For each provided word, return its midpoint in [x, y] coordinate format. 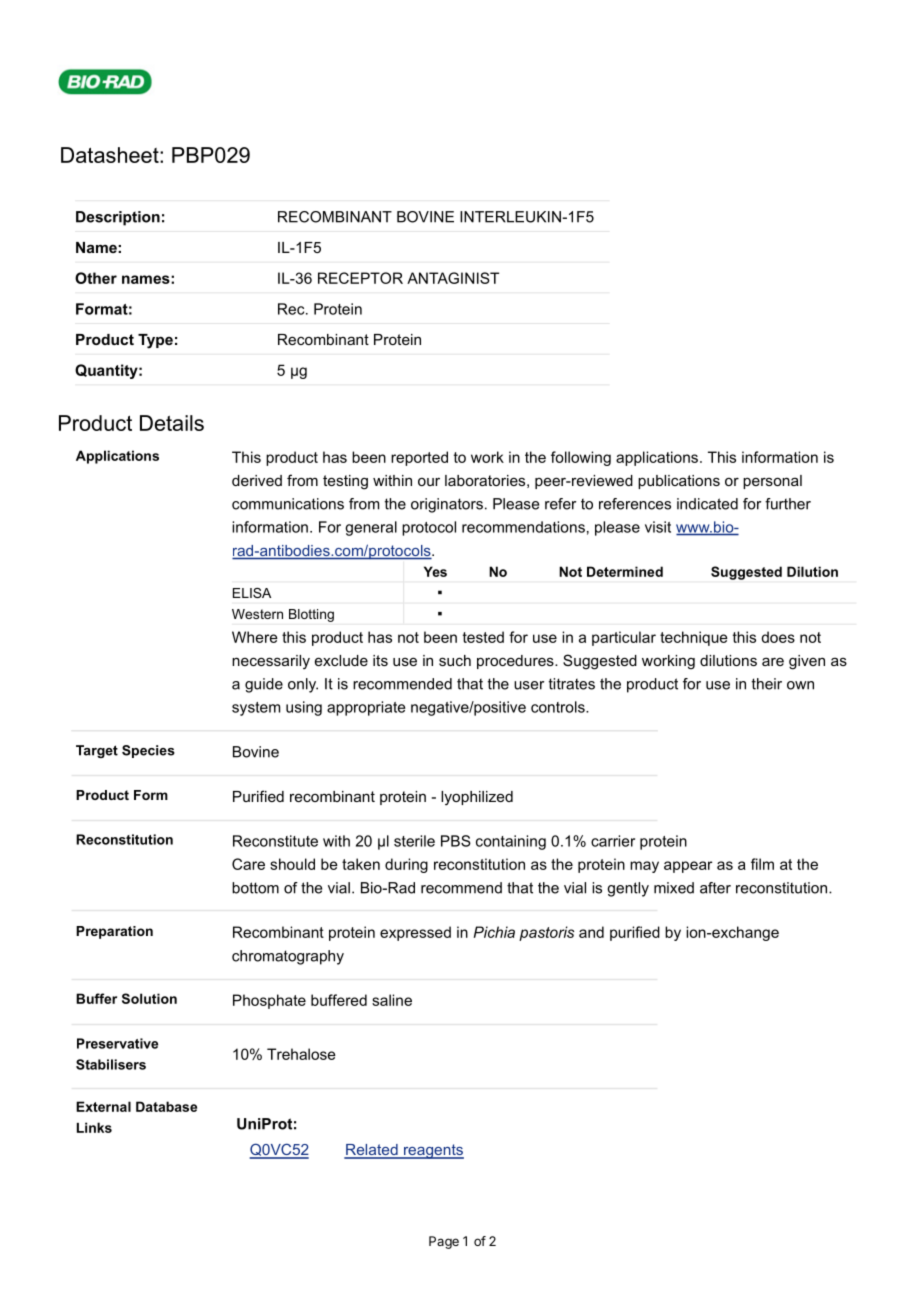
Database [166, 1106]
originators [447, 505]
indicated [707, 504]
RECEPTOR [360, 278]
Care [248, 864]
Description [118, 218]
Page [444, 1242]
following [581, 458]
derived [257, 480]
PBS [456, 841]
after [715, 888]
